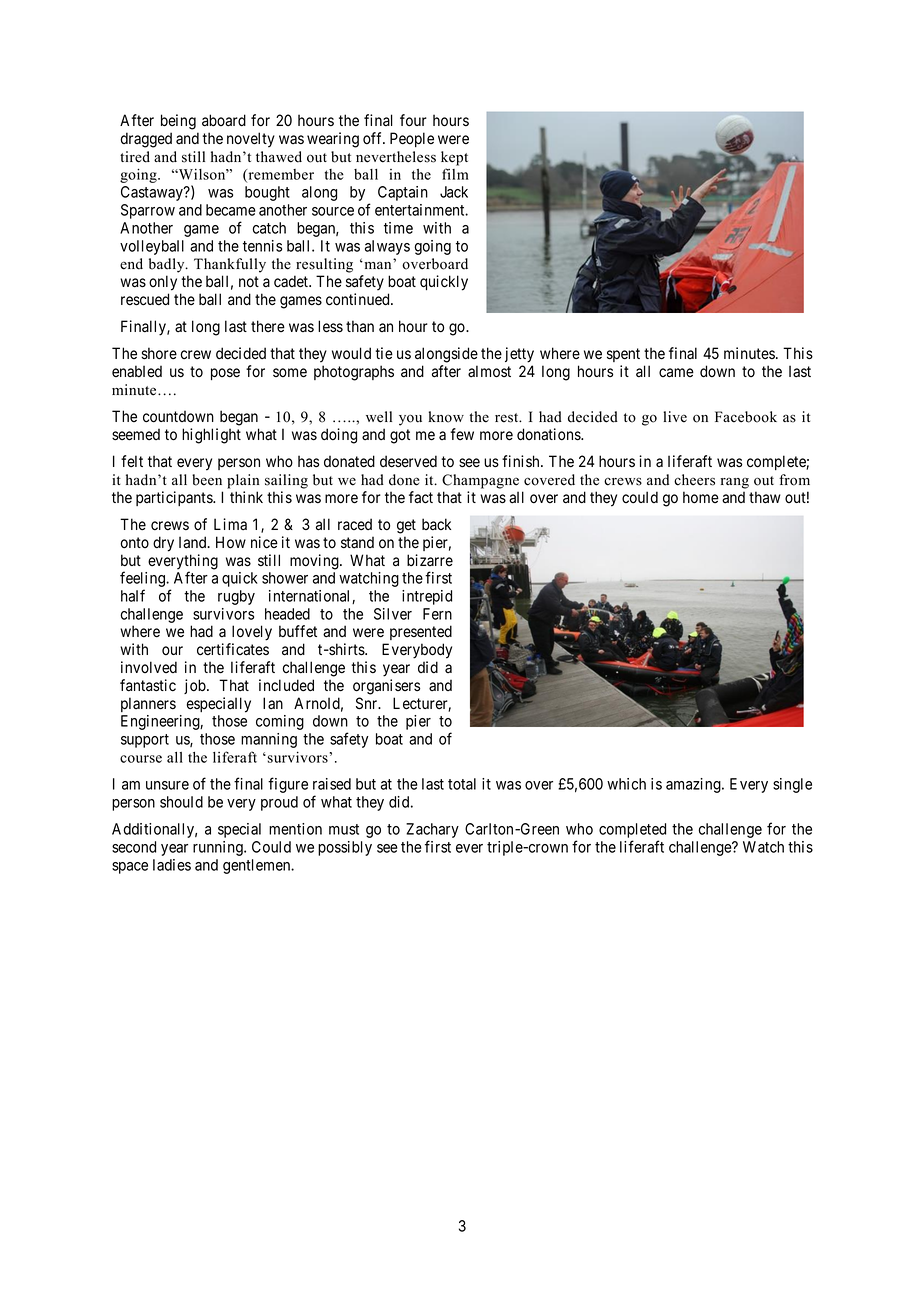 The width and height of the screenshot is (924, 1308). I want to click on home, so click(701, 497).
